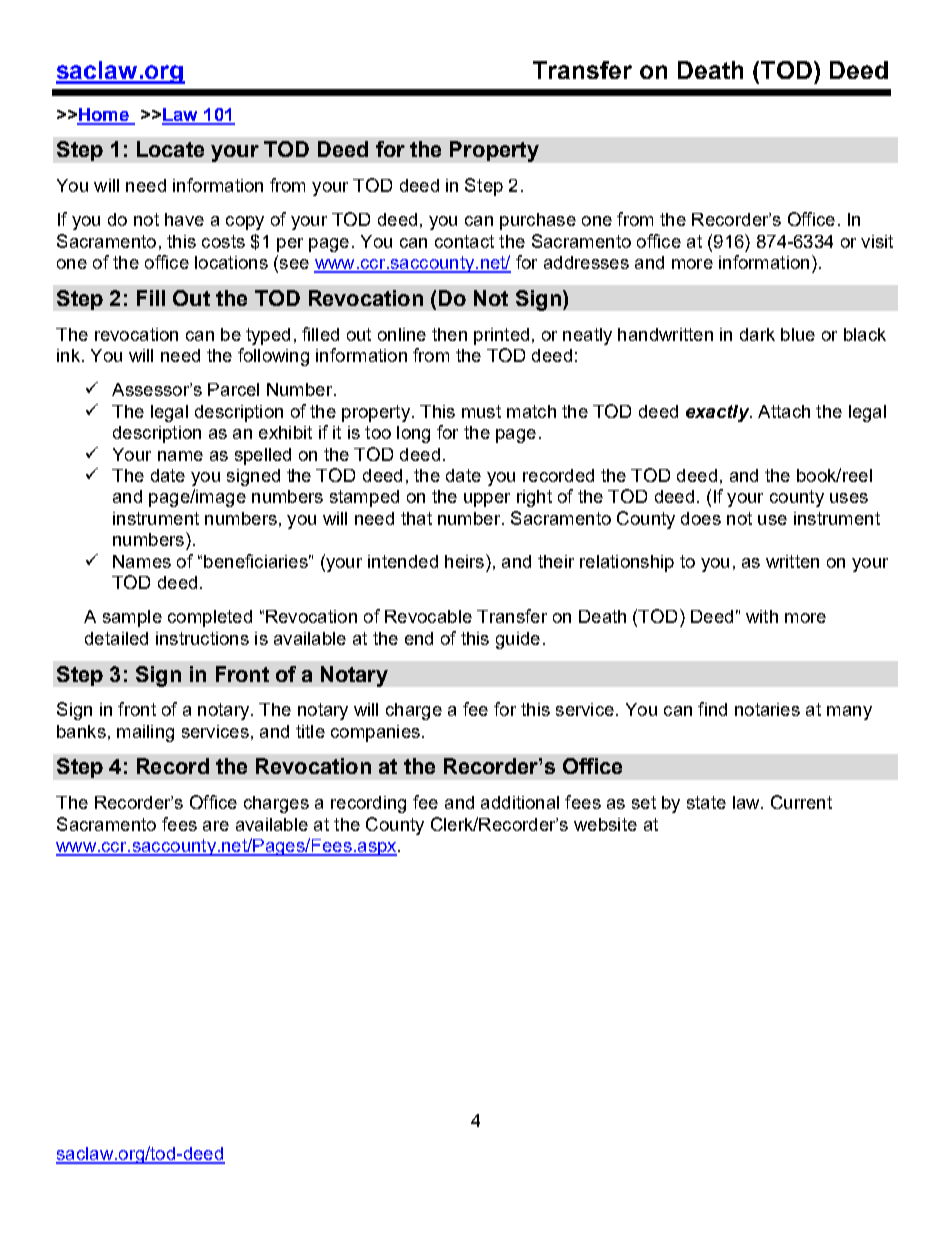 Image resolution: width=952 pixels, height=1233 pixels. I want to click on uses, so click(849, 498).
